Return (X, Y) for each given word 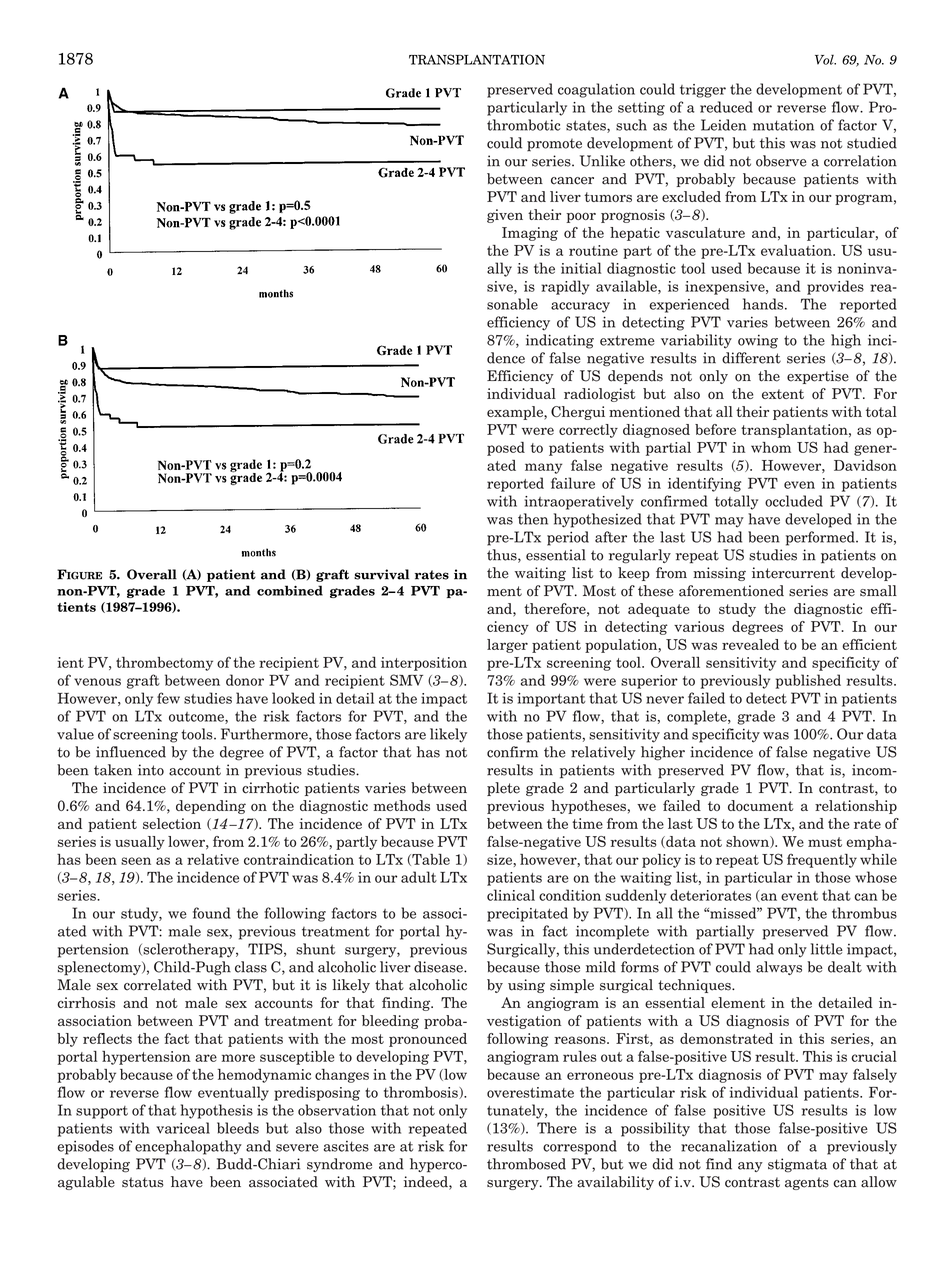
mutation (783, 125)
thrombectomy (164, 664)
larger (507, 646)
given (505, 216)
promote (554, 145)
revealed (750, 644)
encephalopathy (188, 1147)
